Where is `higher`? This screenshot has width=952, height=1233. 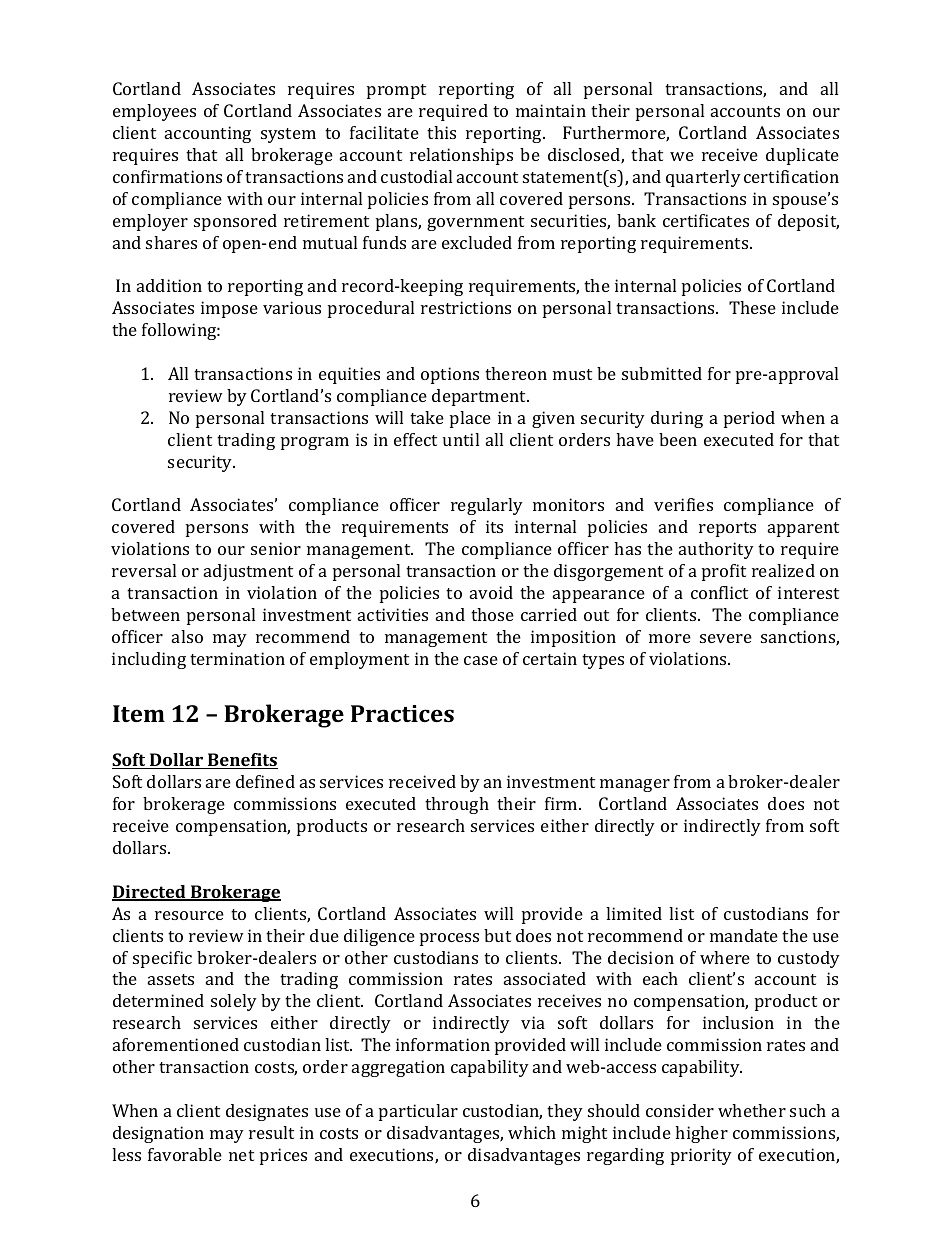
higher is located at coordinates (701, 1134).
